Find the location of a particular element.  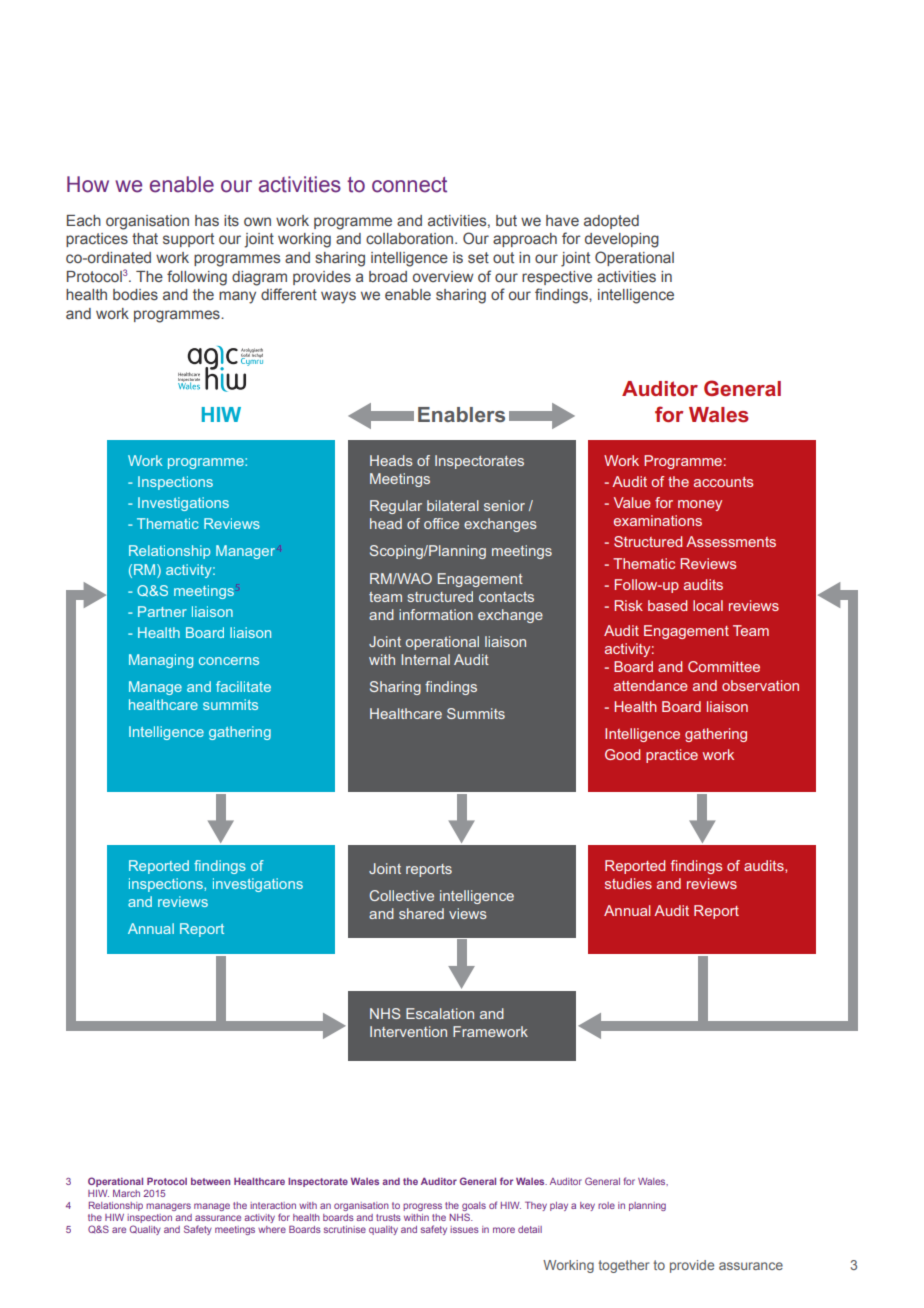

Escalation is located at coordinates (440, 1013).
